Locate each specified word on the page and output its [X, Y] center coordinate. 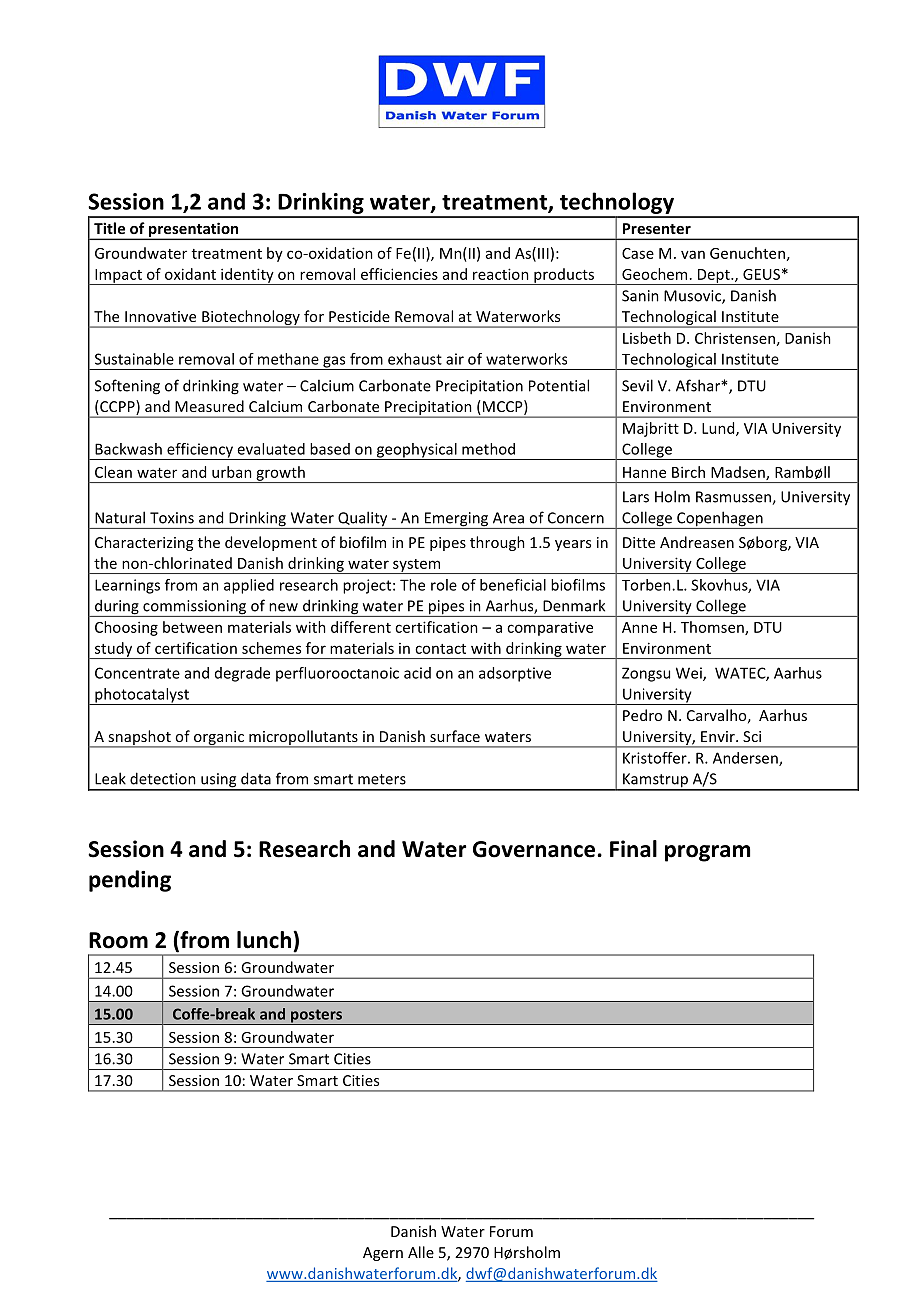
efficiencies [399, 274]
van [693, 254]
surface [455, 736]
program [707, 853]
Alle [421, 1252]
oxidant [190, 274]
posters [317, 1017]
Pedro [642, 715]
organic [218, 739]
